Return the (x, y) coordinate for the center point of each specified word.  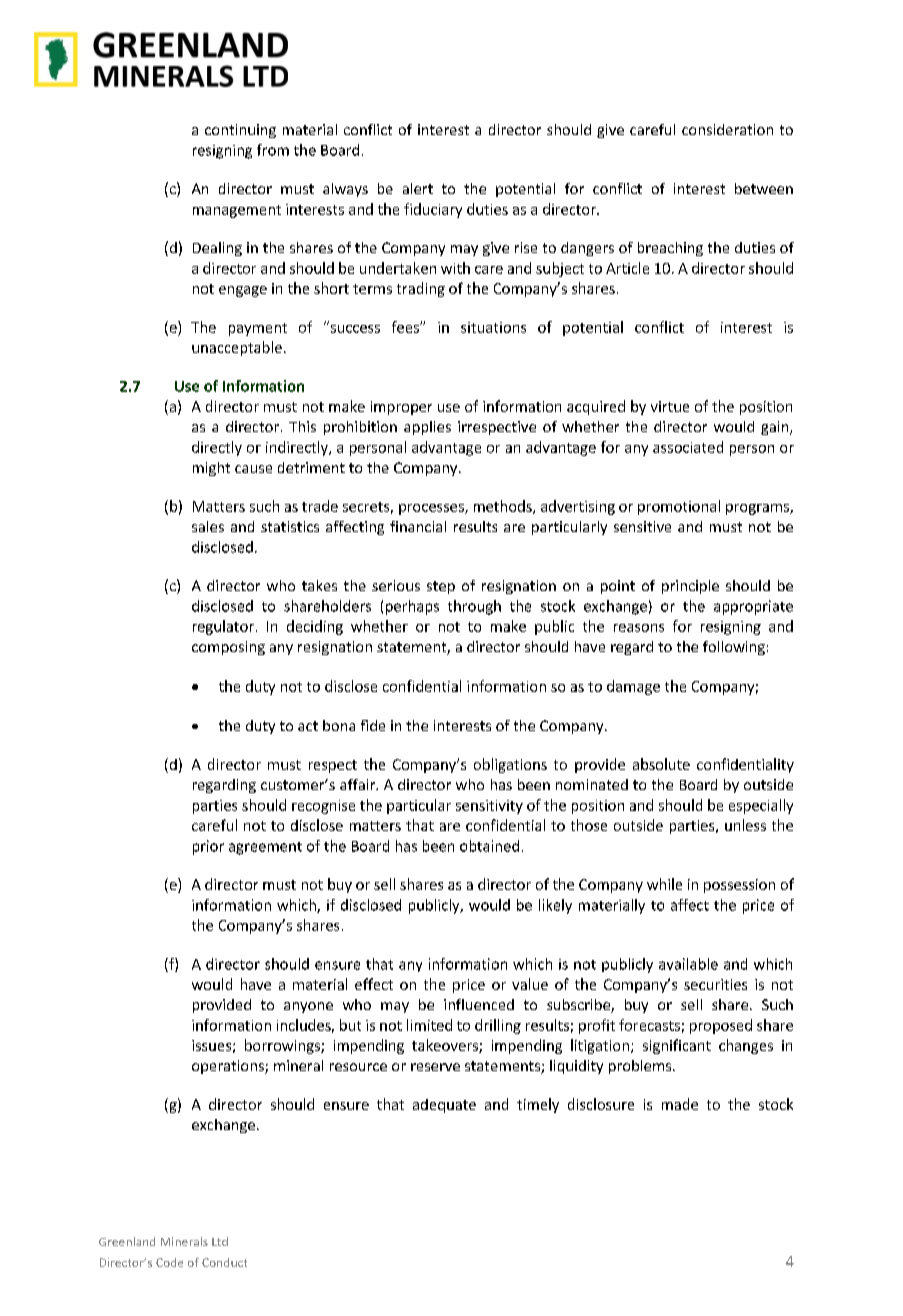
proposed (721, 1026)
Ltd (220, 1241)
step (441, 587)
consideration (727, 129)
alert (418, 188)
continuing (240, 131)
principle (690, 587)
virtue (670, 406)
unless (745, 825)
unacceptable (237, 348)
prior (208, 847)
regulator (223, 627)
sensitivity (489, 807)
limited (429, 1025)
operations (229, 1067)
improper (401, 408)
